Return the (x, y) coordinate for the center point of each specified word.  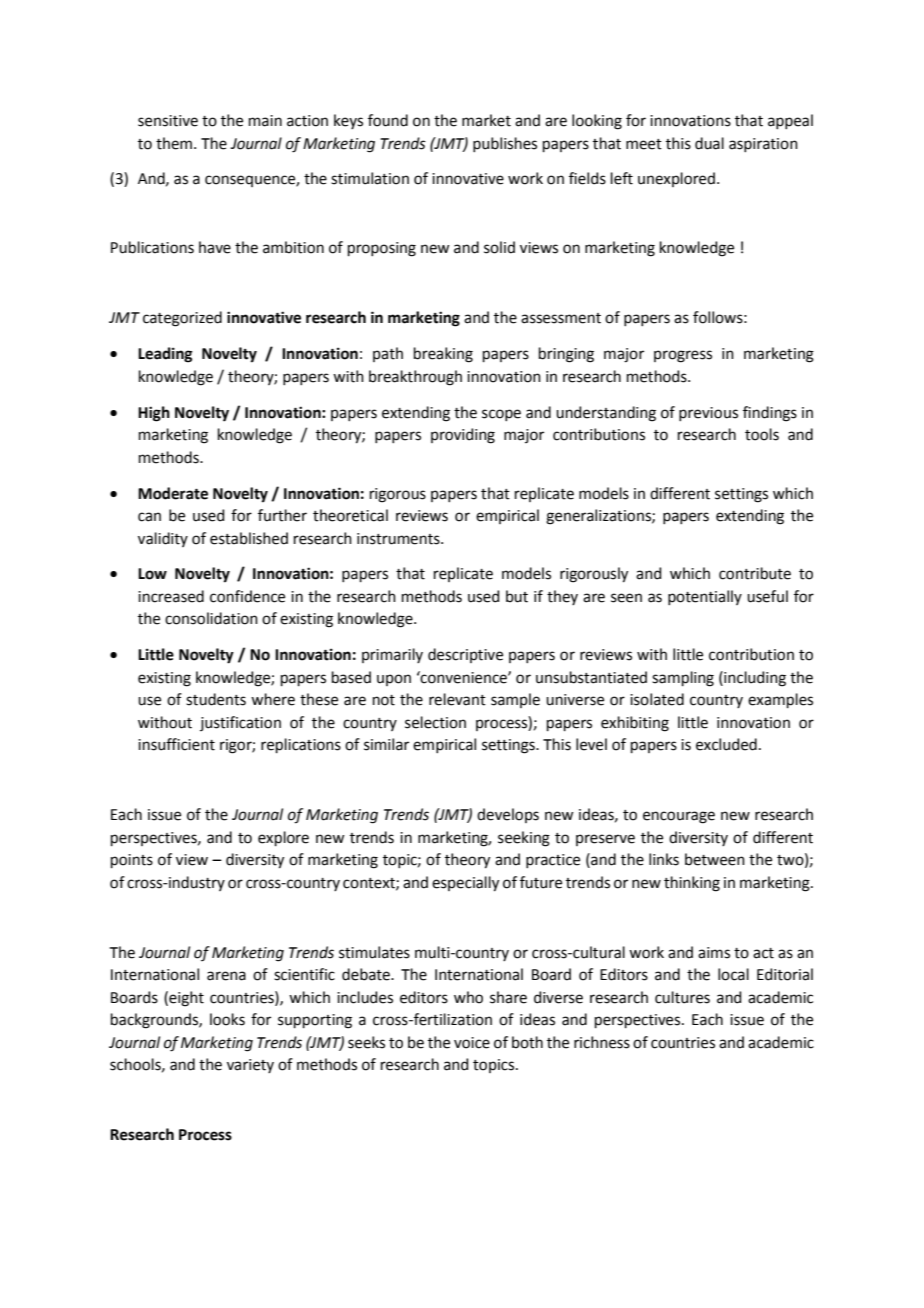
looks (227, 1019)
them (174, 143)
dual (709, 143)
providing (463, 436)
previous (708, 414)
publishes (505, 144)
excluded (726, 744)
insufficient (176, 744)
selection (435, 722)
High (154, 414)
